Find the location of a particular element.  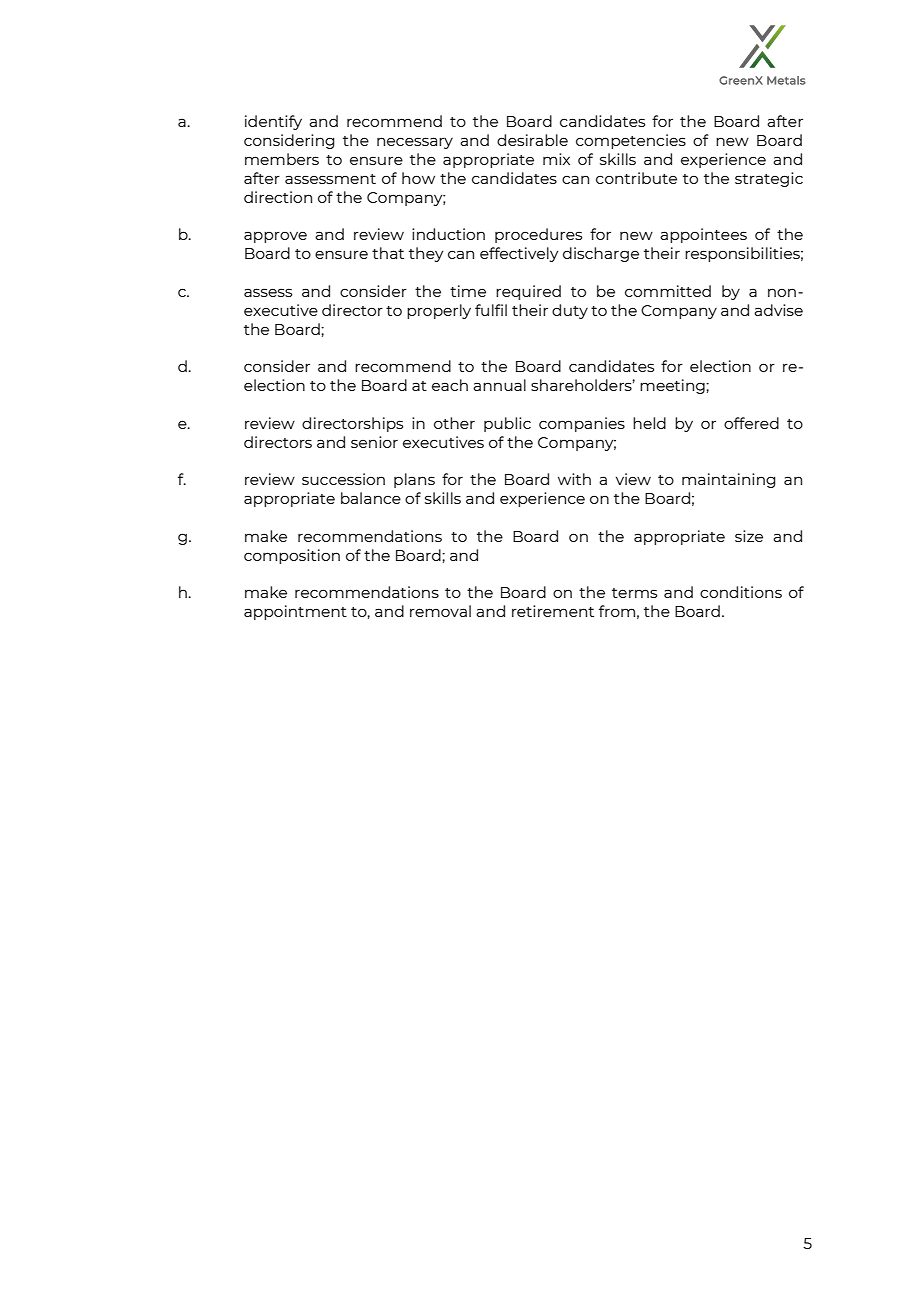

annual is located at coordinates (499, 385).
